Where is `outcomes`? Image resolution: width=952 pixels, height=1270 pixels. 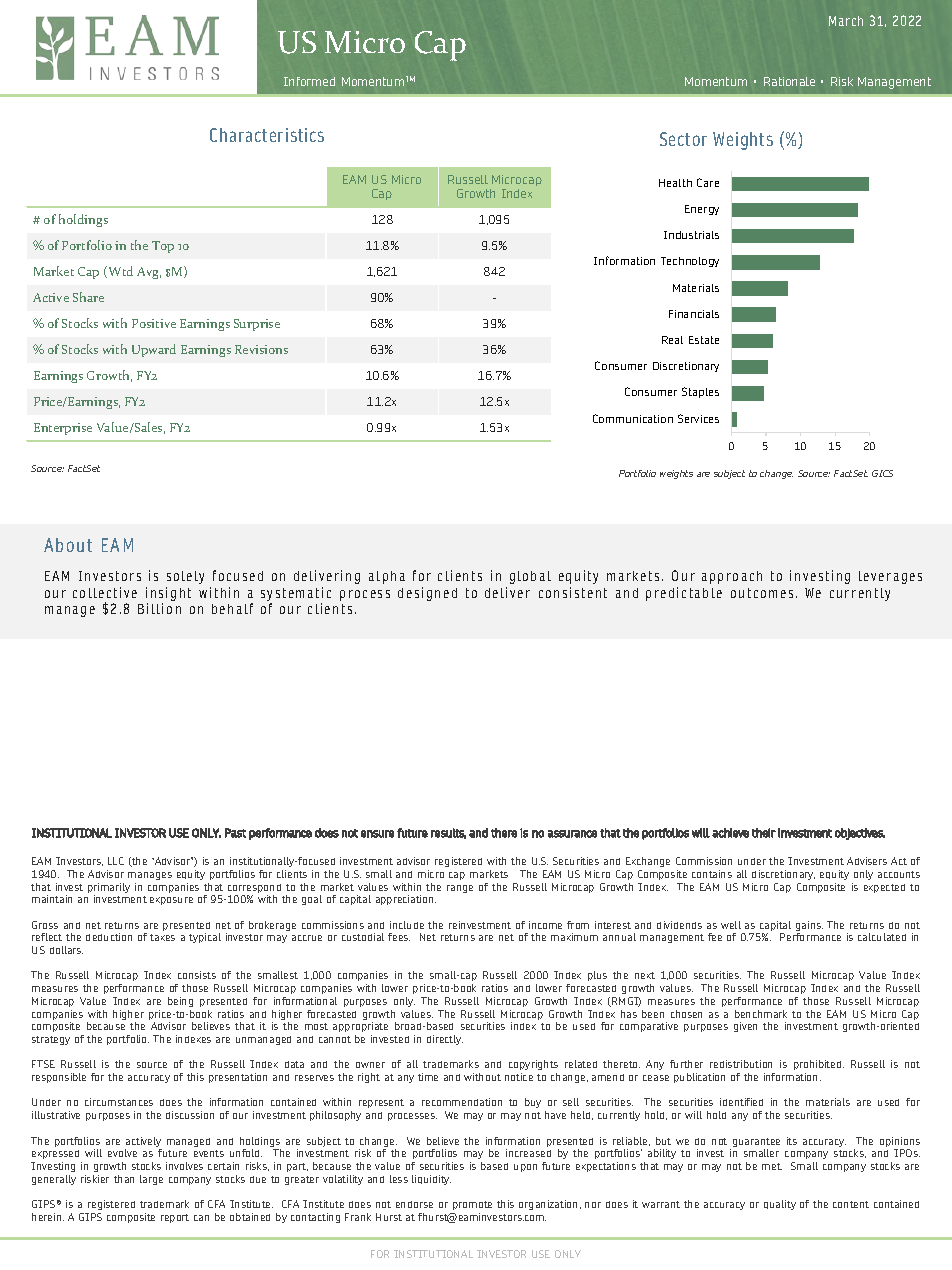
outcomes is located at coordinates (762, 593).
